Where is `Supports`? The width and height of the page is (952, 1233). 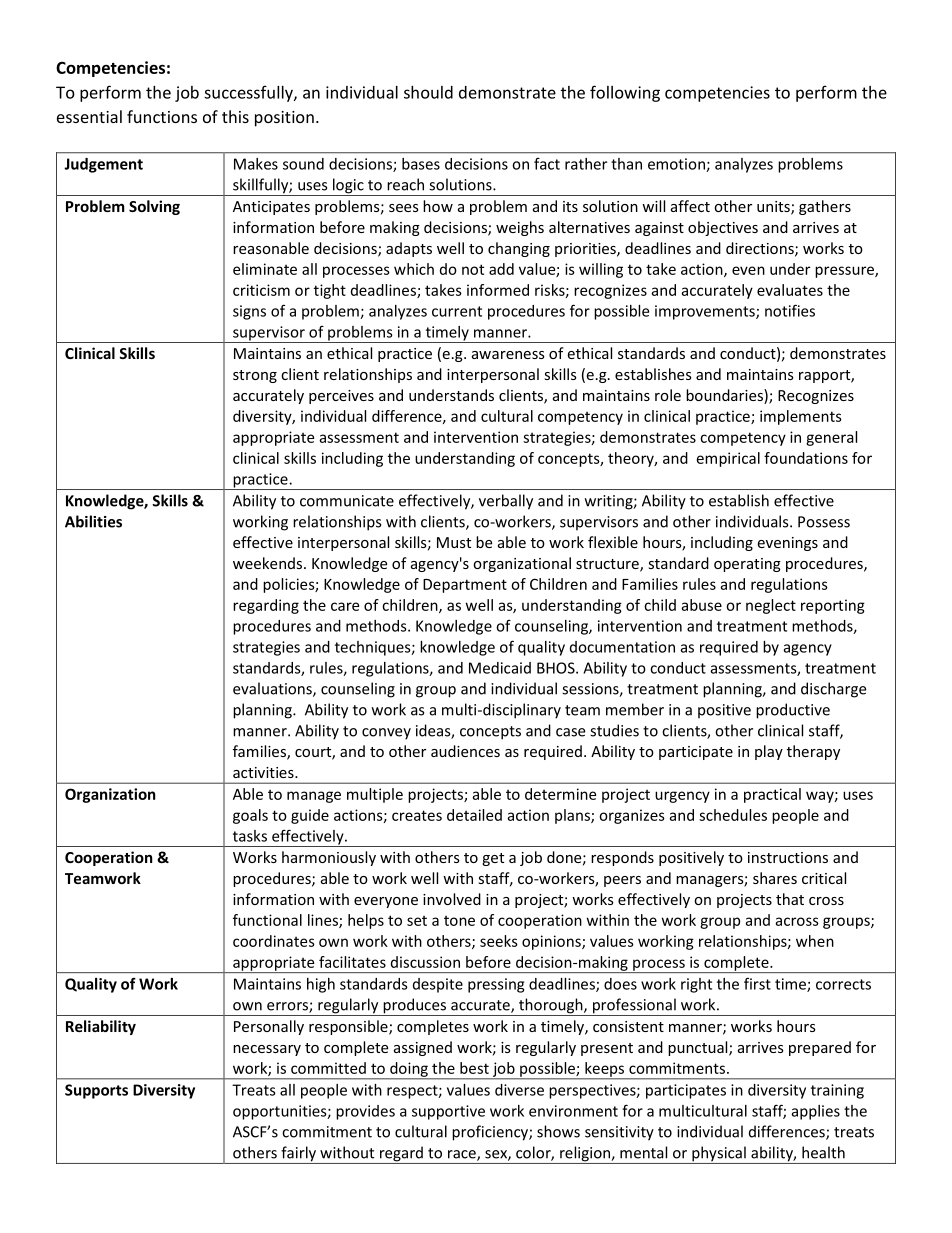
Supports is located at coordinates (96, 1091).
